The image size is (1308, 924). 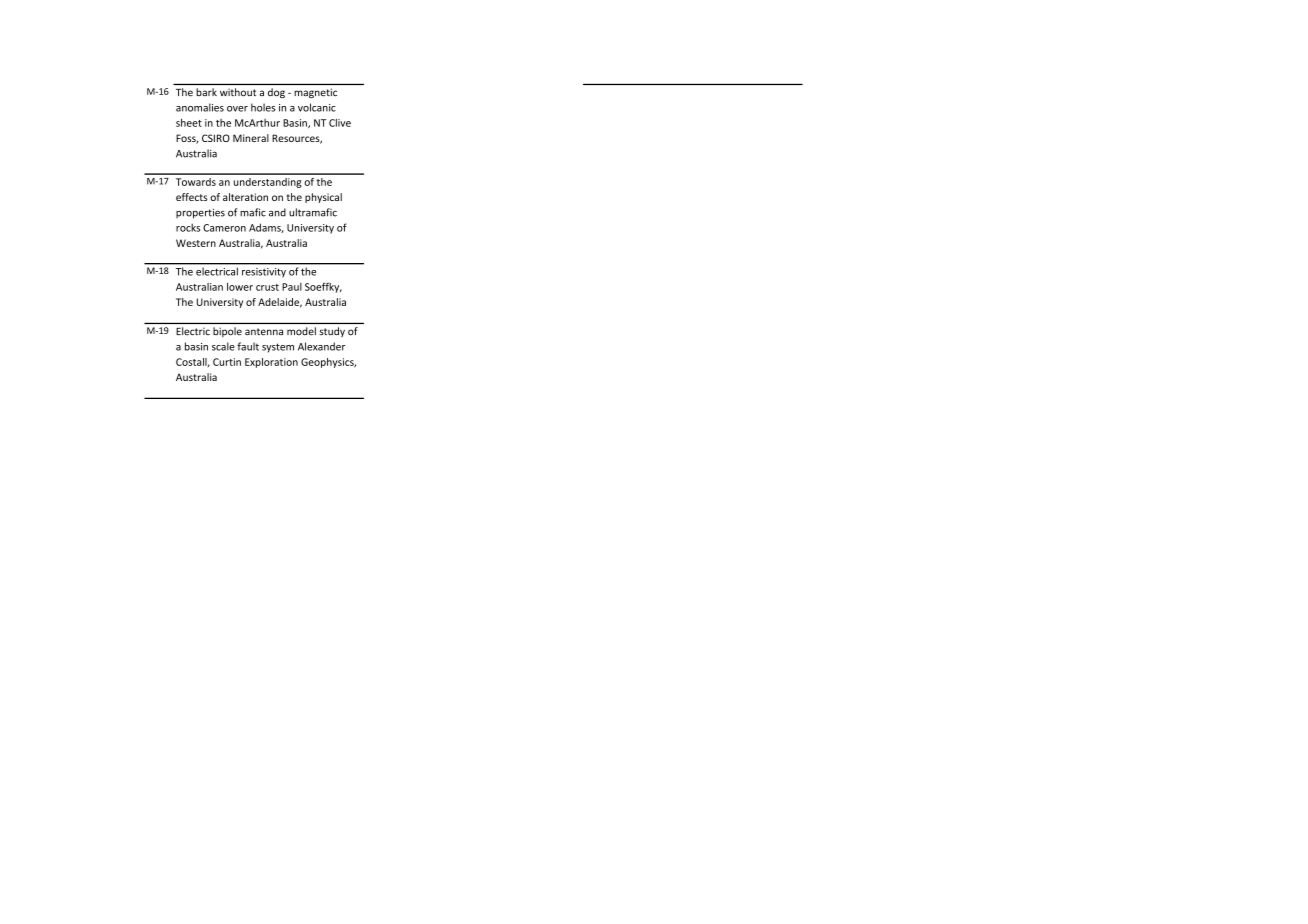 I want to click on Alexander, so click(x=321, y=346).
